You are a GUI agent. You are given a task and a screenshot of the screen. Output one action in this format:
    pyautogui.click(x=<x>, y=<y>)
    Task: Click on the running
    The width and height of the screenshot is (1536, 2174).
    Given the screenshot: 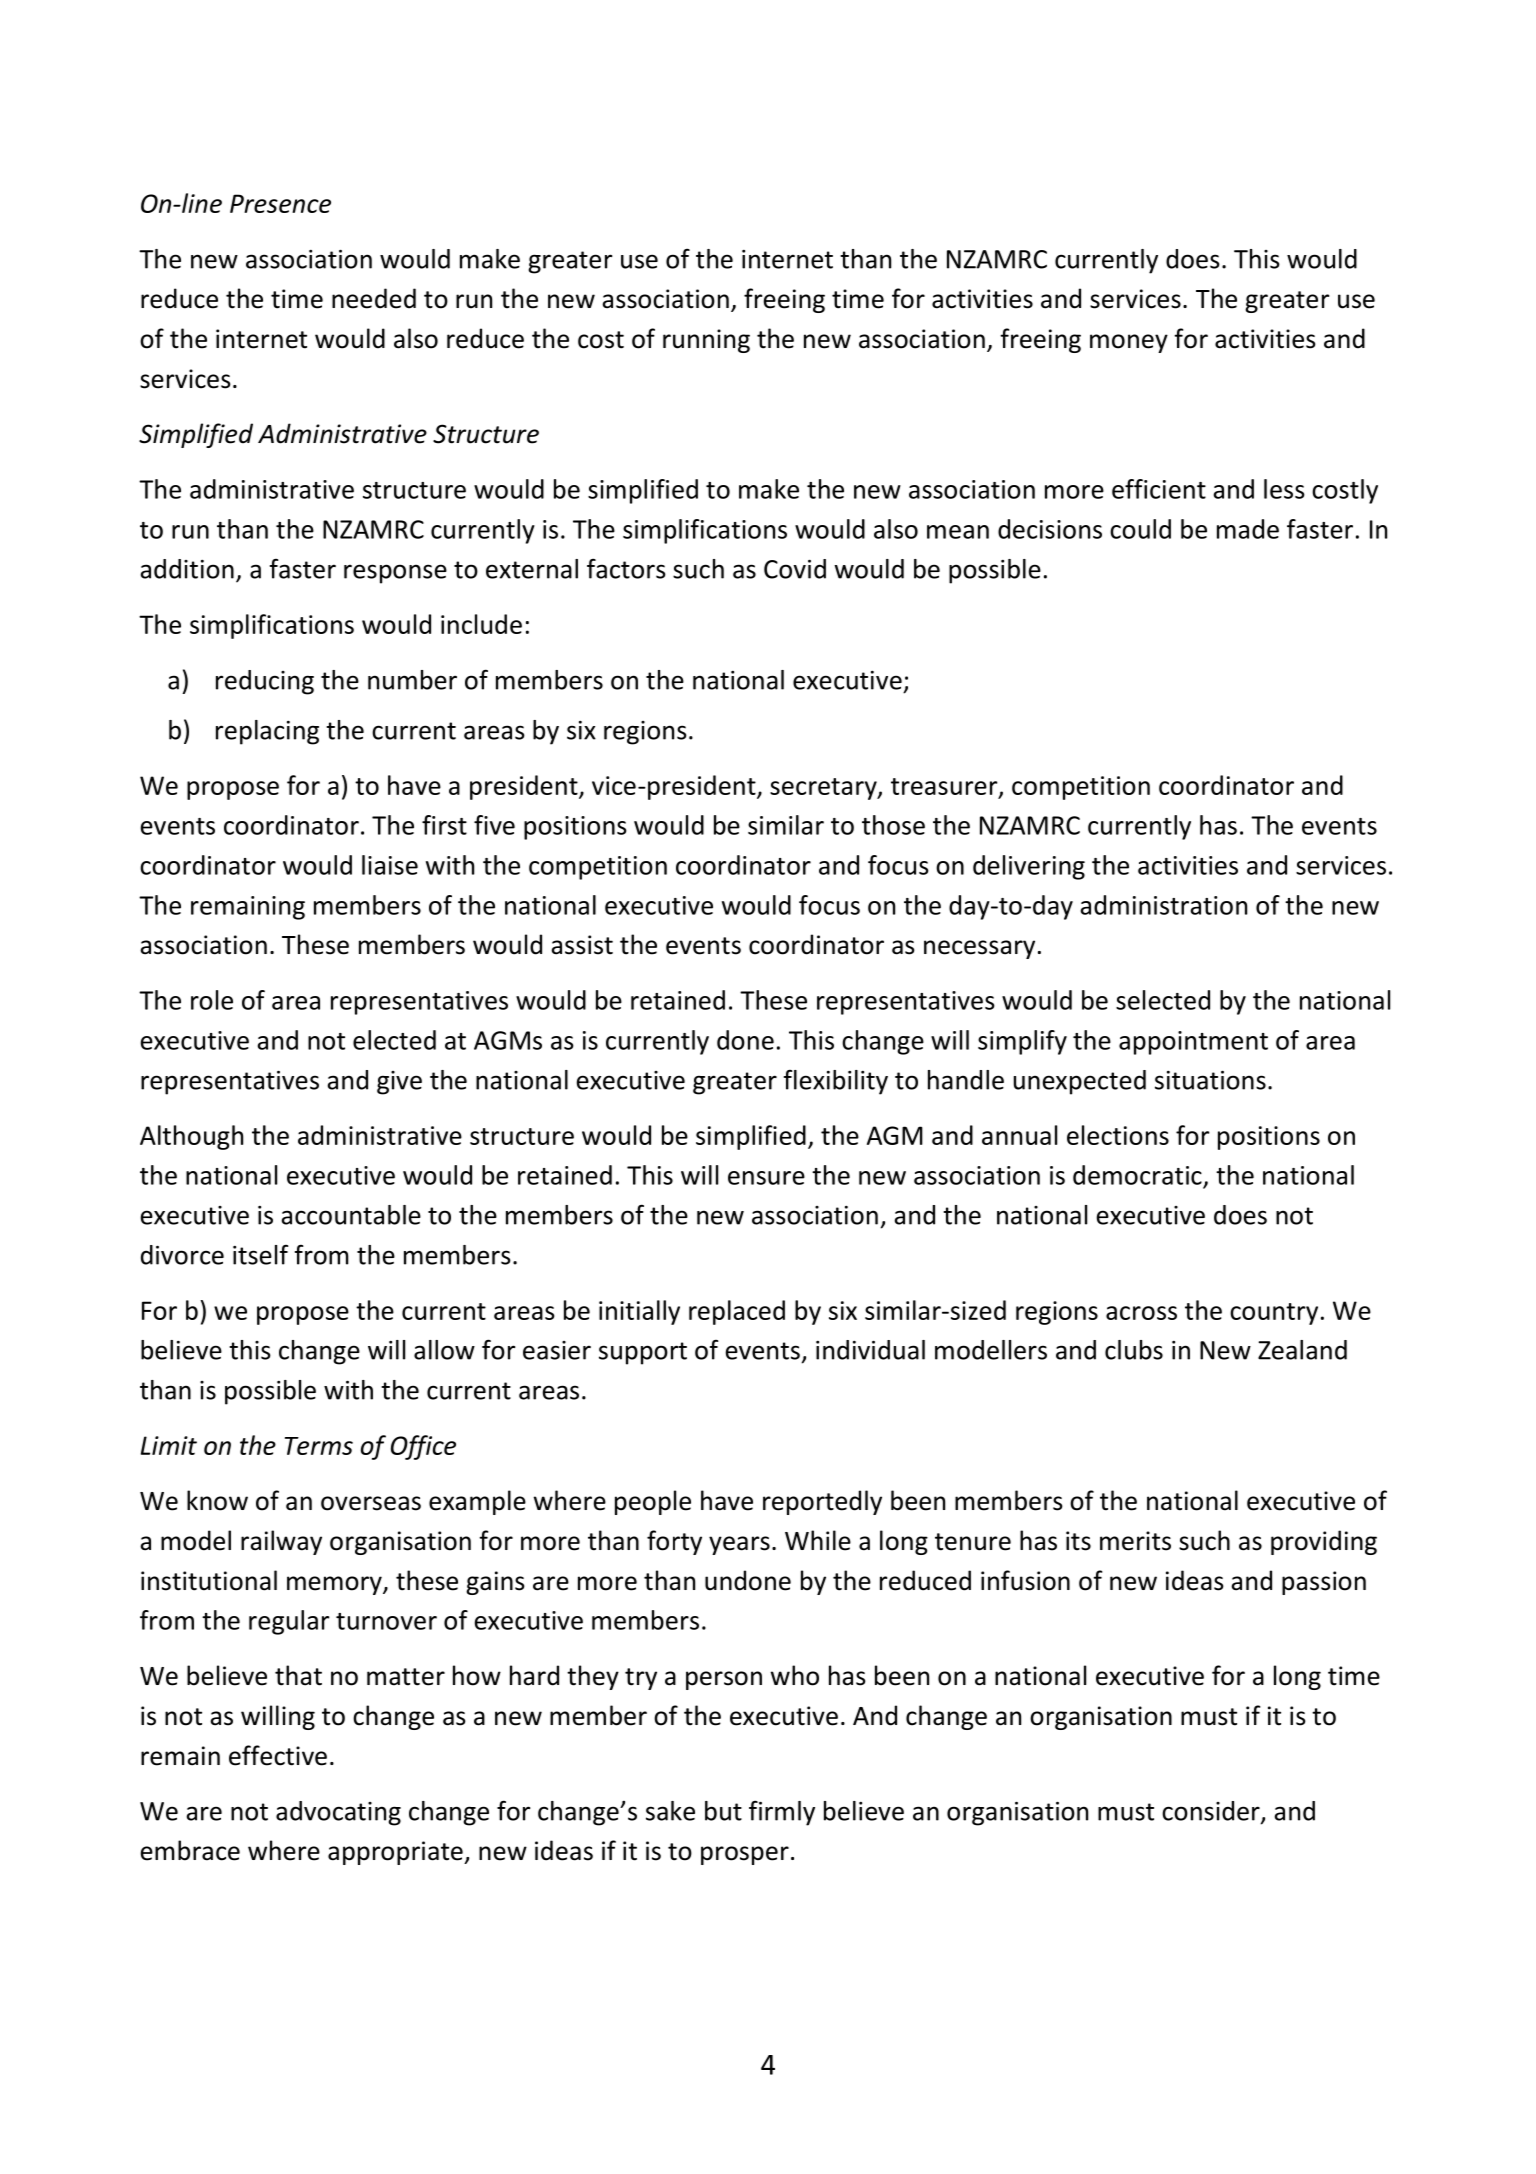 What is the action you would take?
    pyautogui.click(x=706, y=341)
